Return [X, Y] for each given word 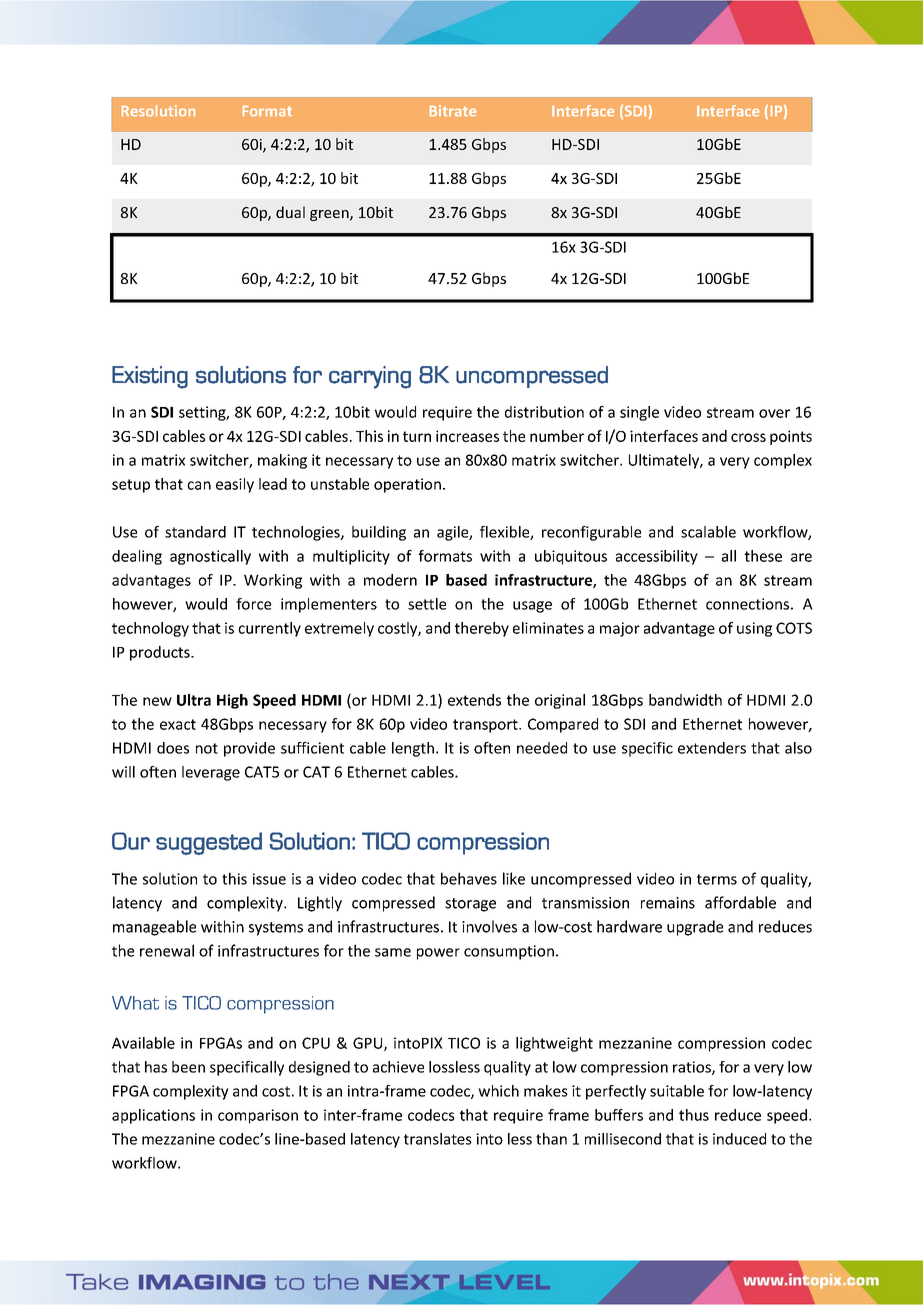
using [754, 629]
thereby [482, 629]
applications [153, 1116]
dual [290, 212]
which [498, 1091]
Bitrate [453, 110]
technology [150, 629]
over [774, 413]
